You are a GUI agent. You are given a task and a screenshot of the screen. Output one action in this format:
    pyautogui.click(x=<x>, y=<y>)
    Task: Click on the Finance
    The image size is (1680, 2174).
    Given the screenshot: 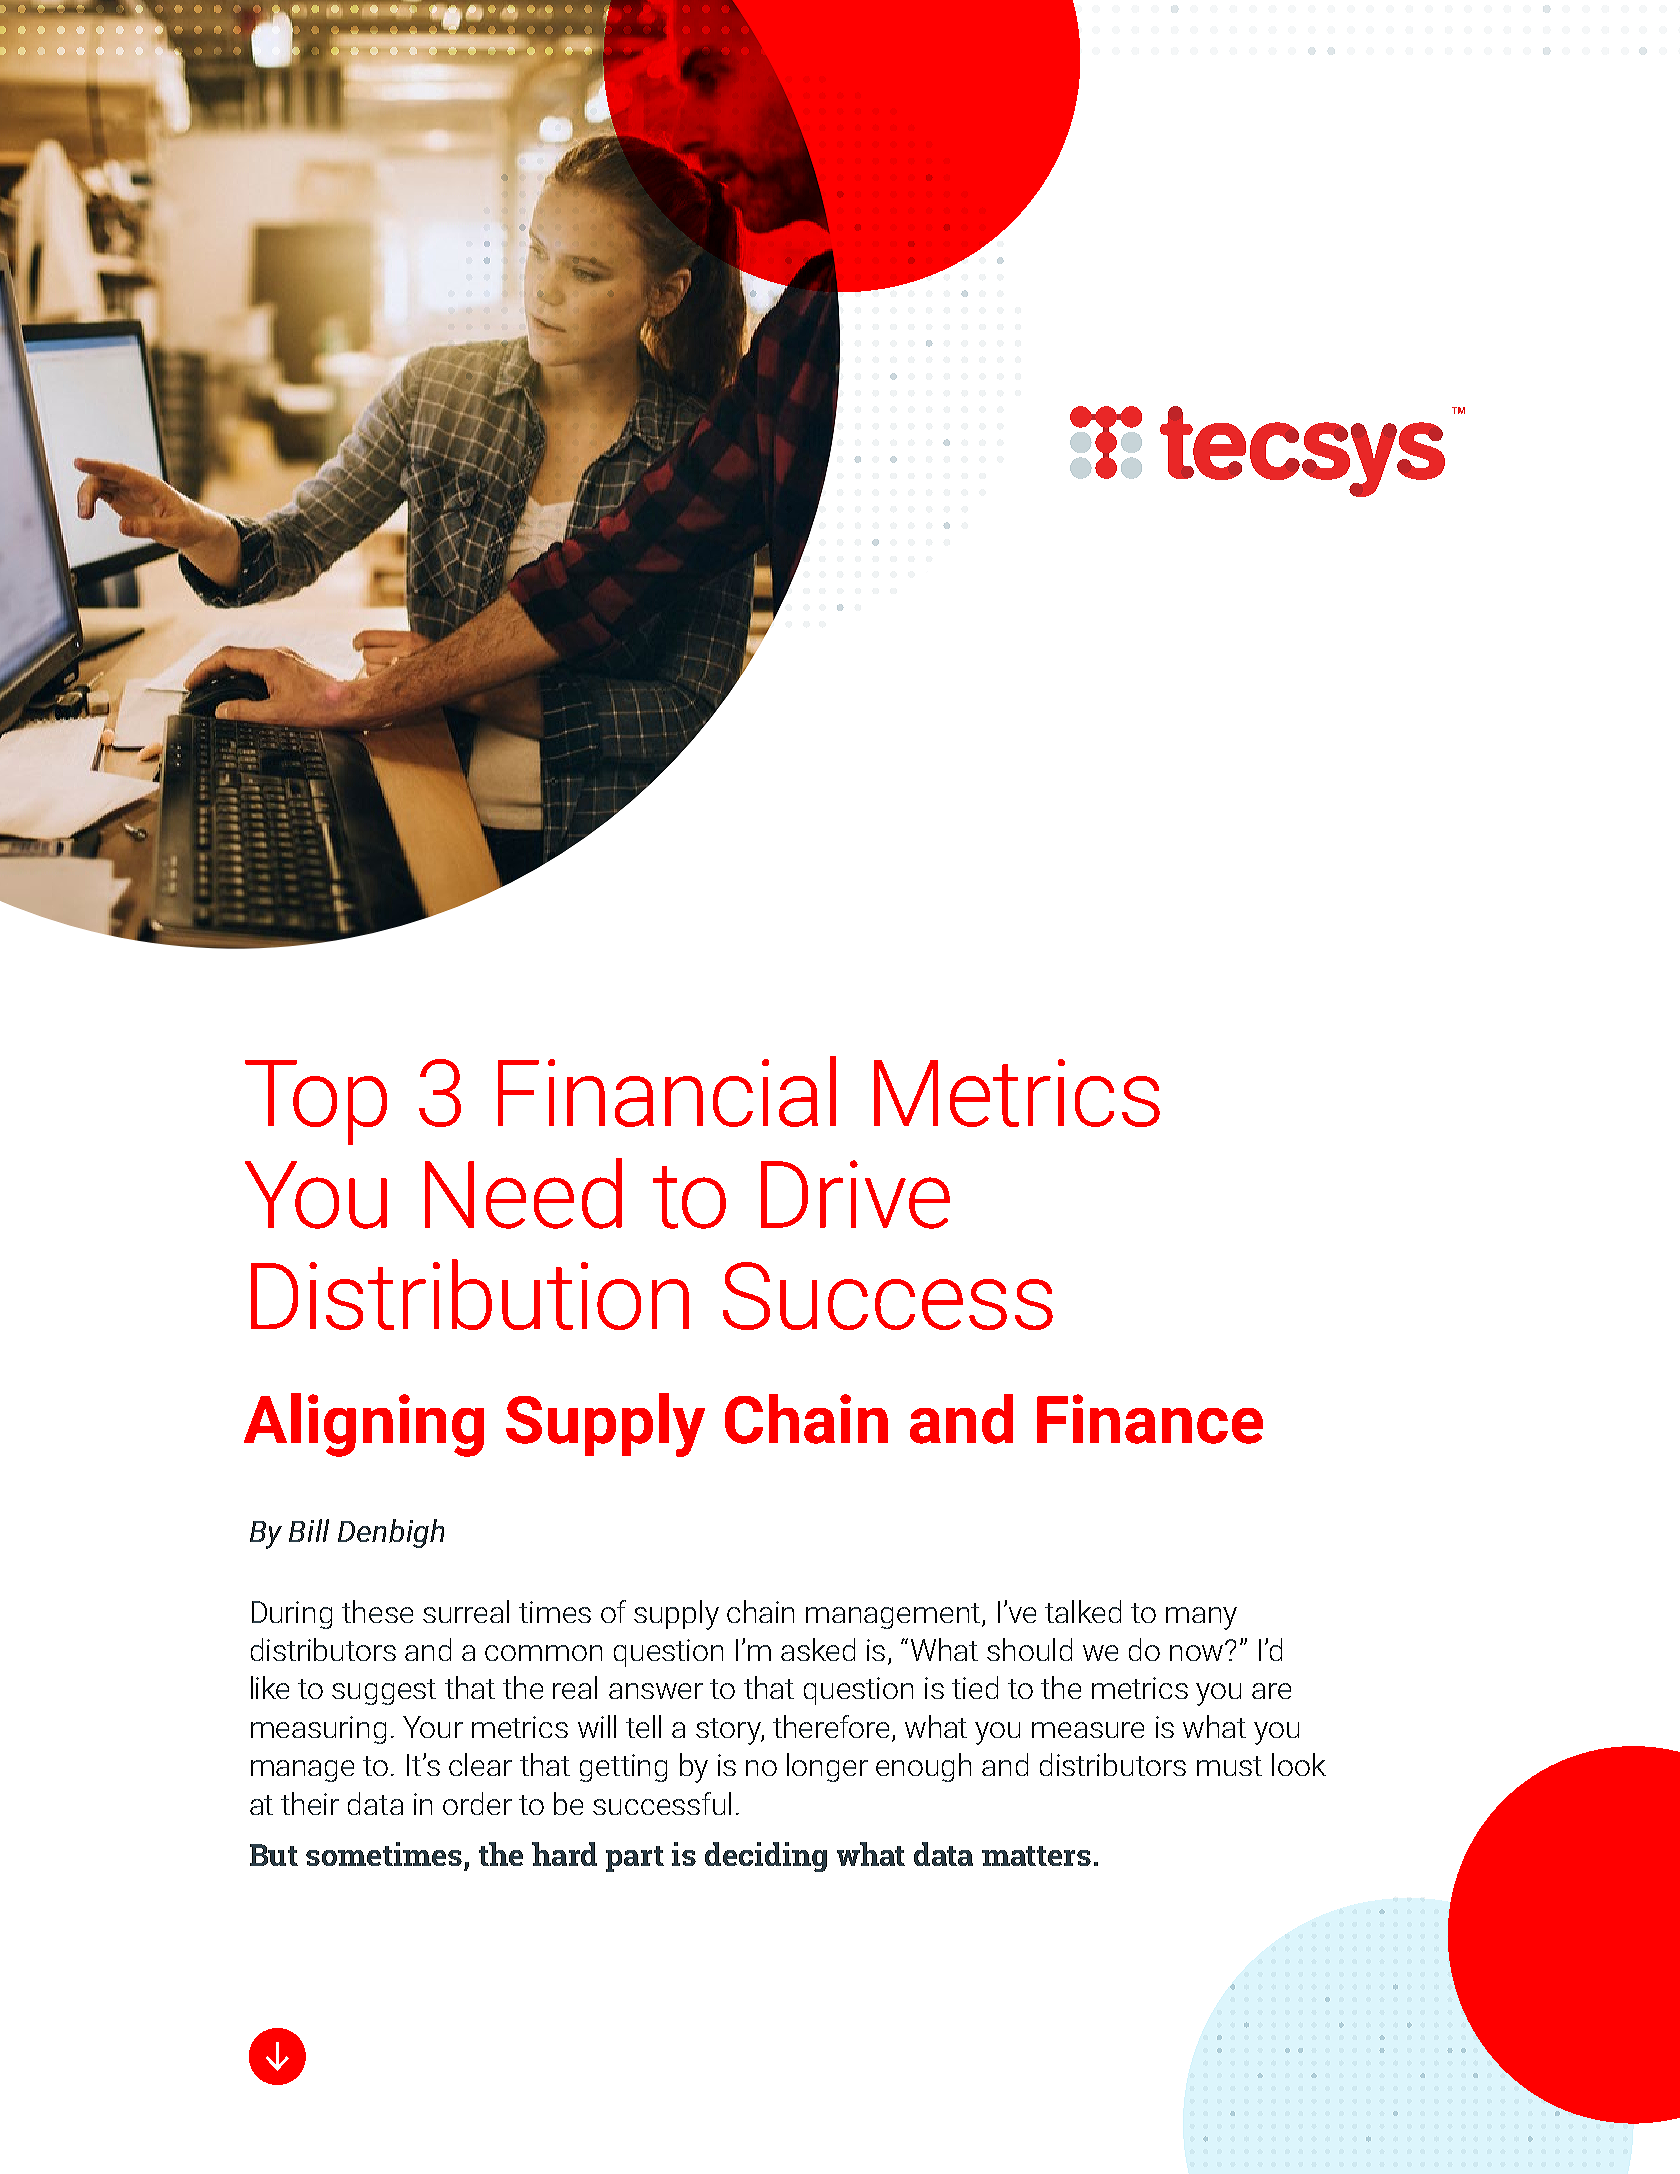 What is the action you would take?
    pyautogui.click(x=1150, y=1419)
